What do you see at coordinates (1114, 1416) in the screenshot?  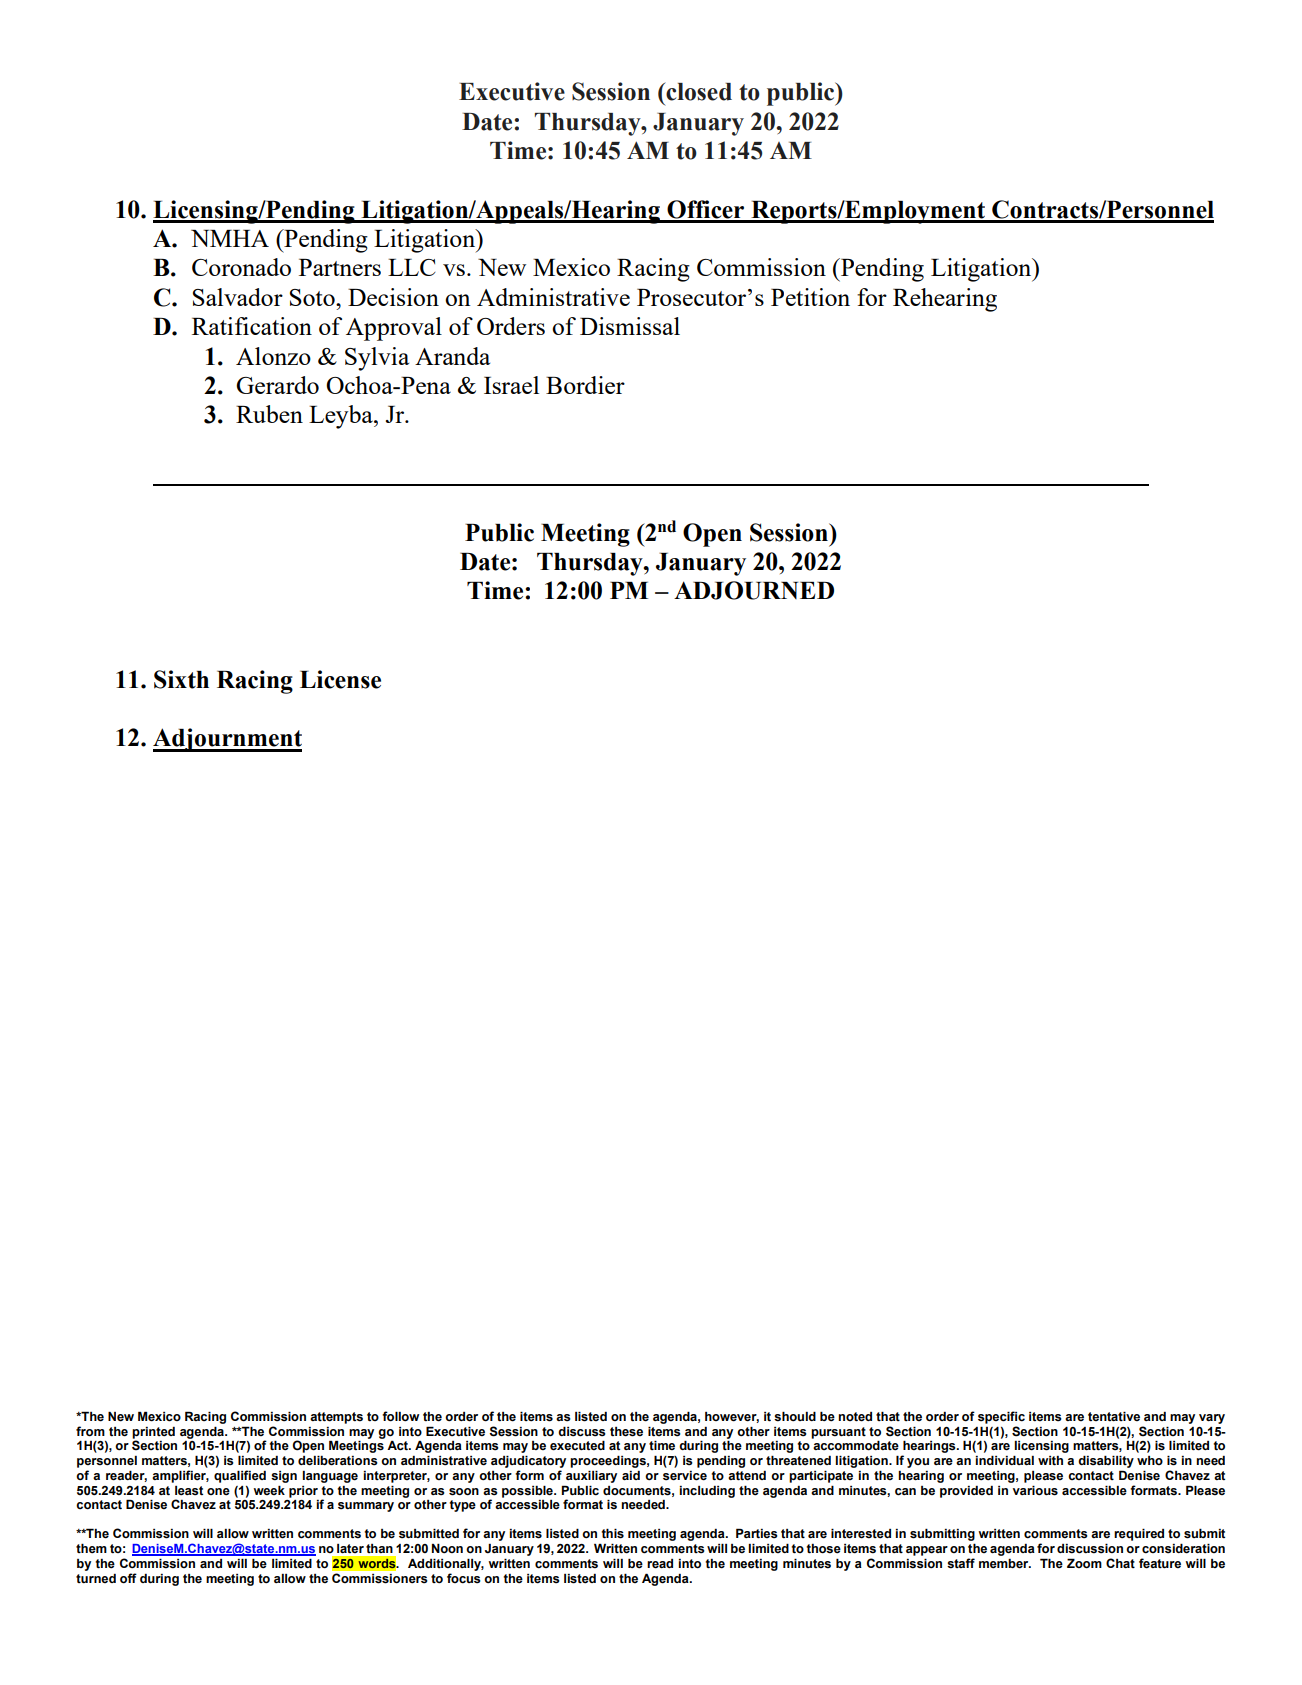 I see `tentative` at bounding box center [1114, 1416].
